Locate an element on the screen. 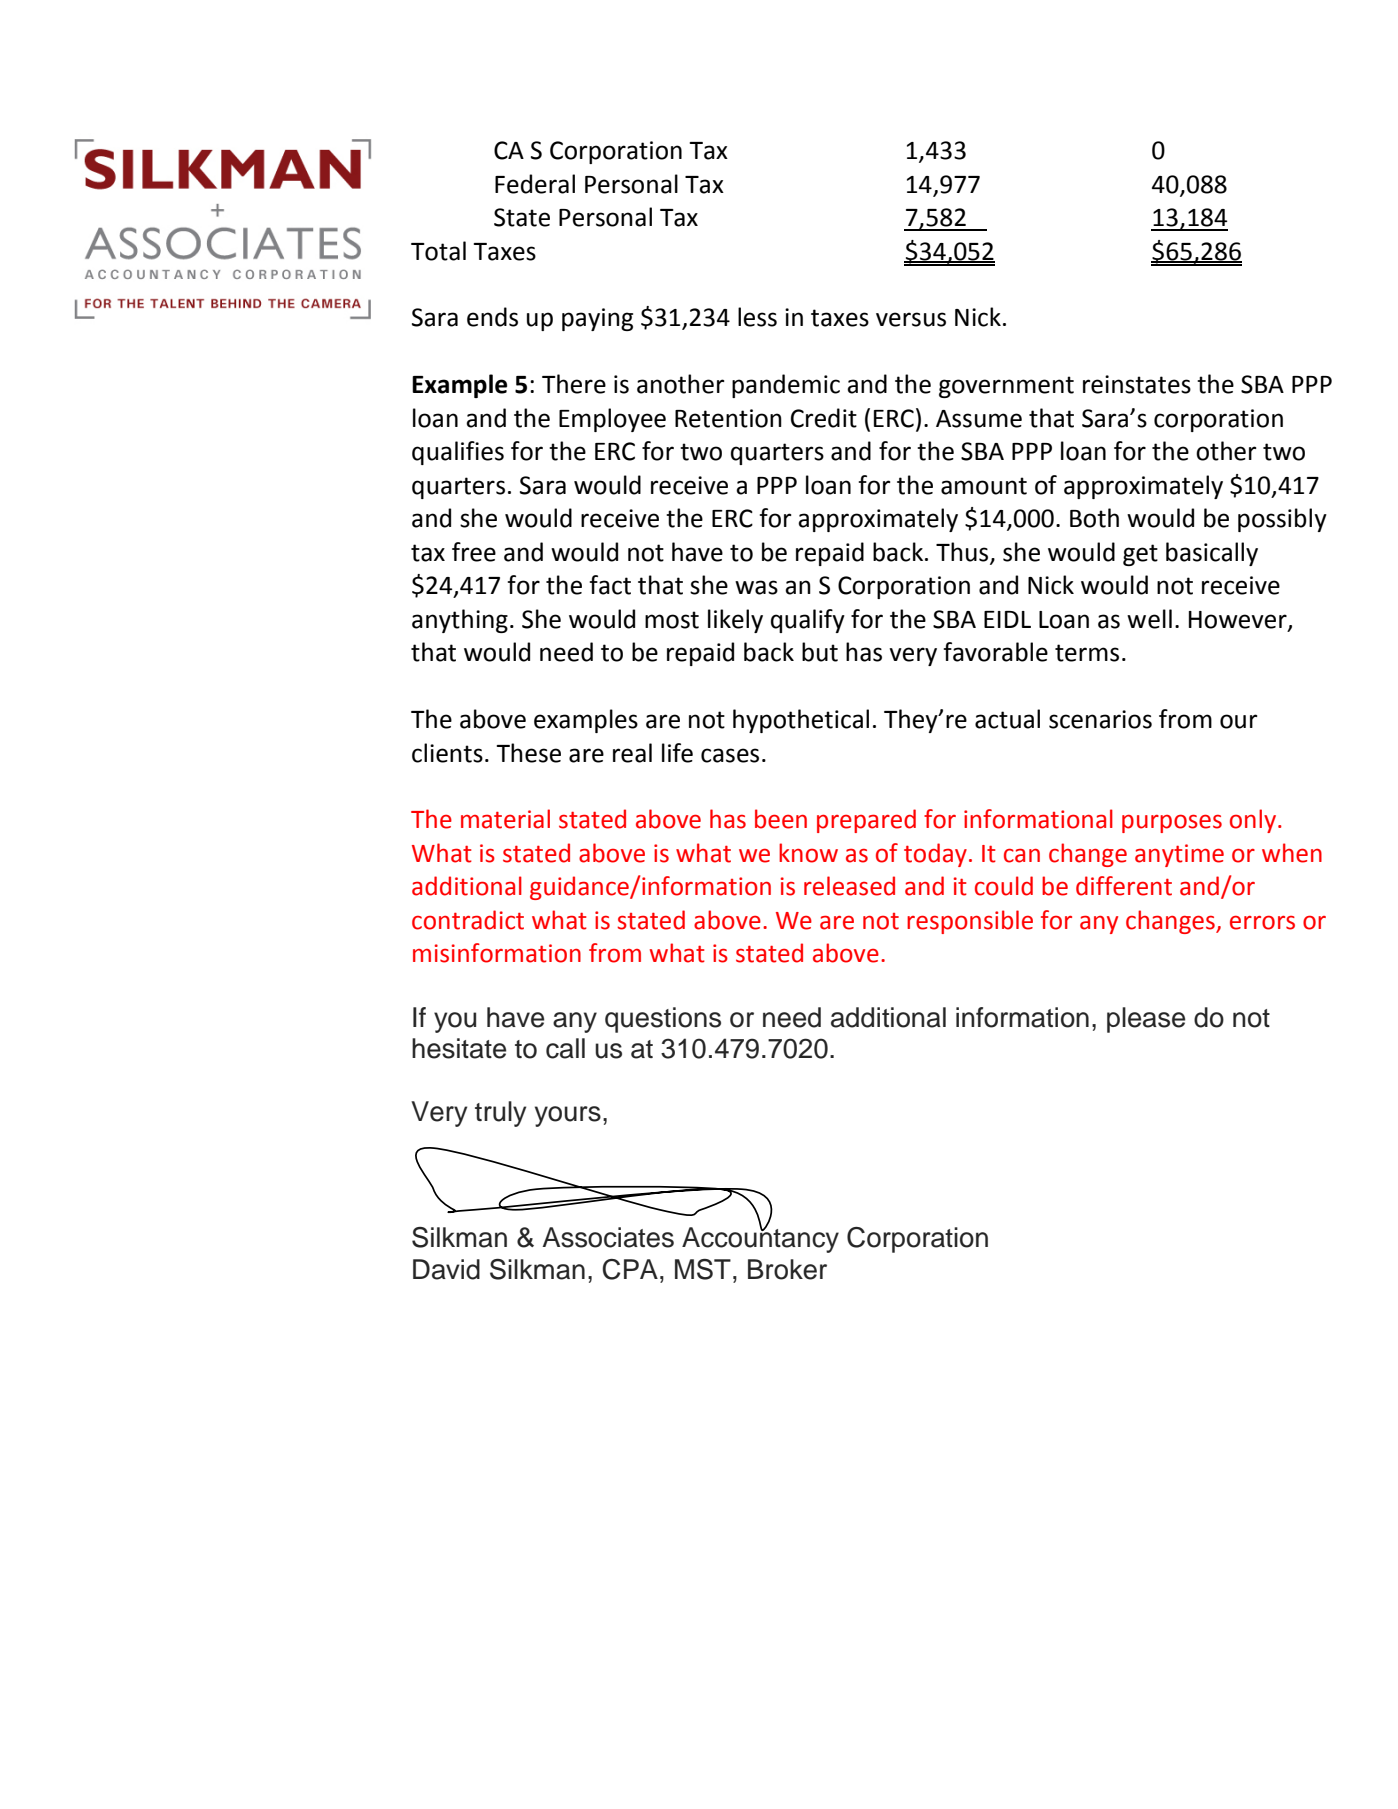 The image size is (1398, 1809). Associates is located at coordinates (608, 1237).
